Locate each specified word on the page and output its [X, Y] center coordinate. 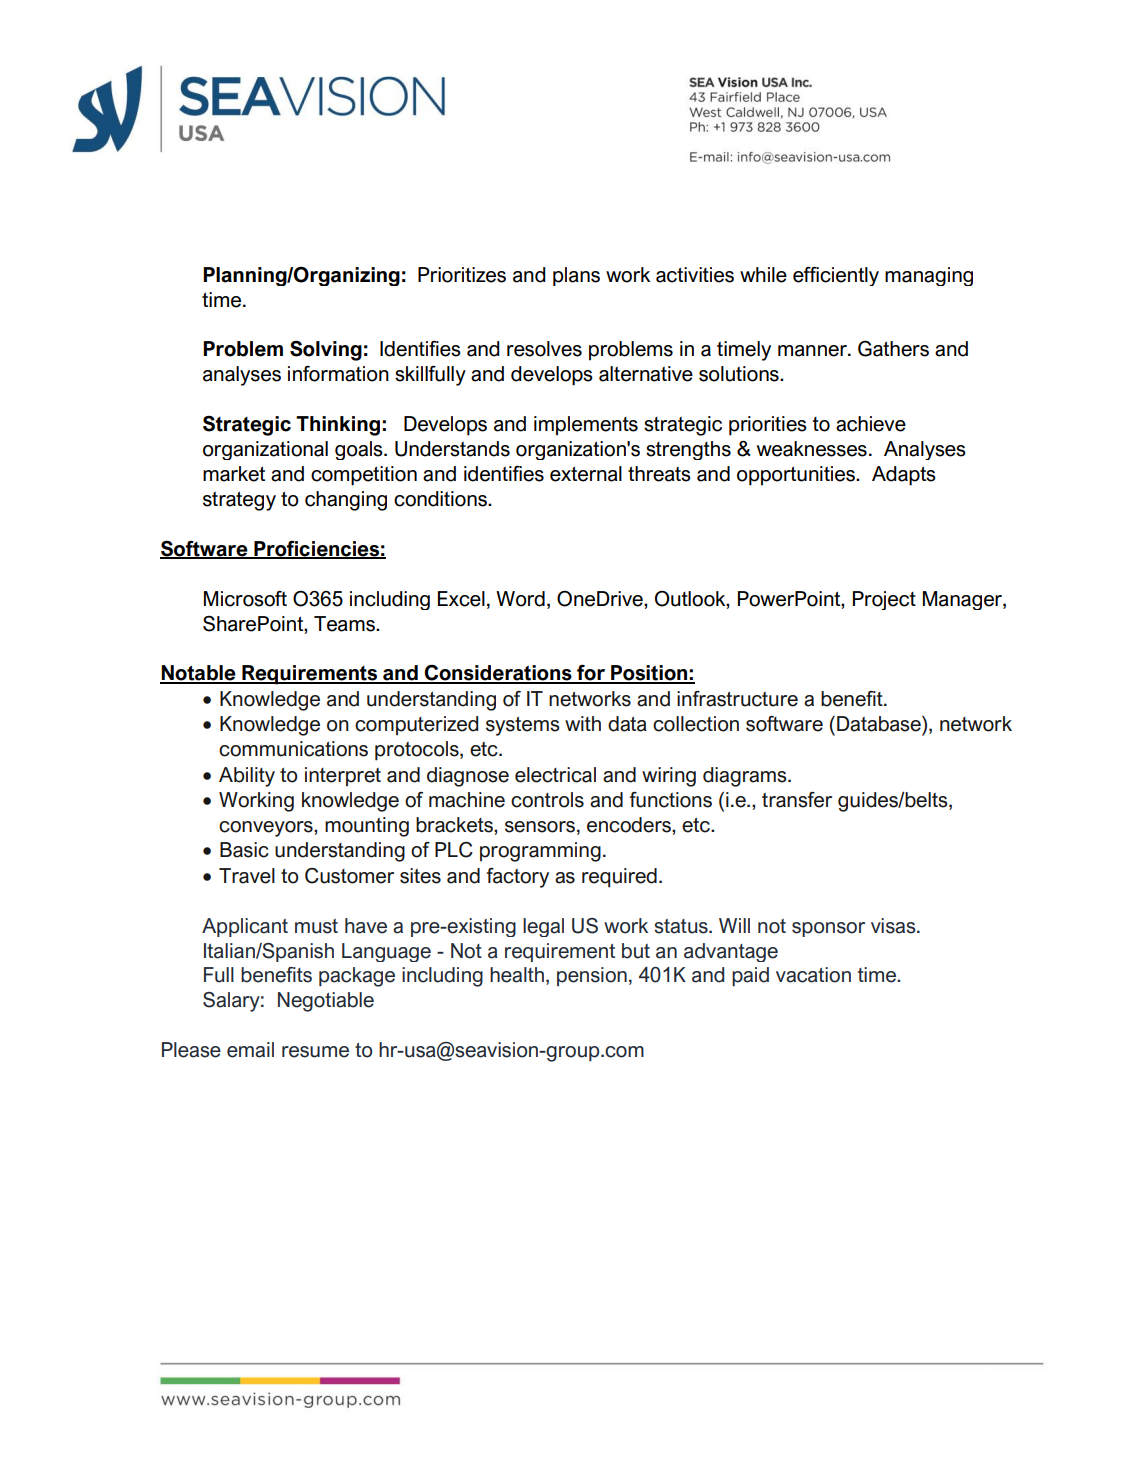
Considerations [498, 674]
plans [576, 276]
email [250, 1050]
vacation [813, 975]
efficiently [836, 276]
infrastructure [737, 699]
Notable [199, 674]
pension [592, 976]
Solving [326, 351]
